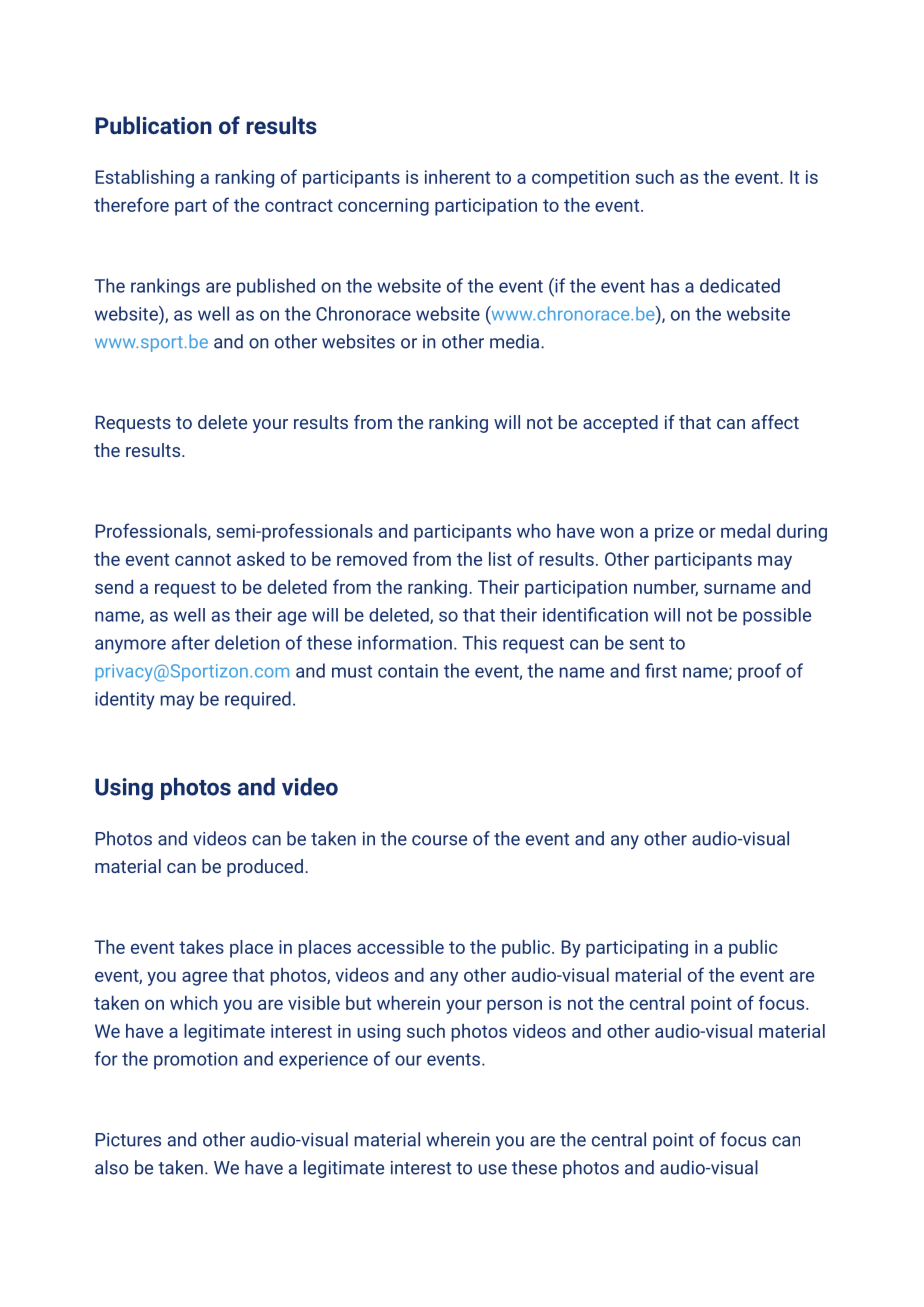 The height and width of the screenshot is (1307, 924). I want to click on Establishing, so click(145, 179).
